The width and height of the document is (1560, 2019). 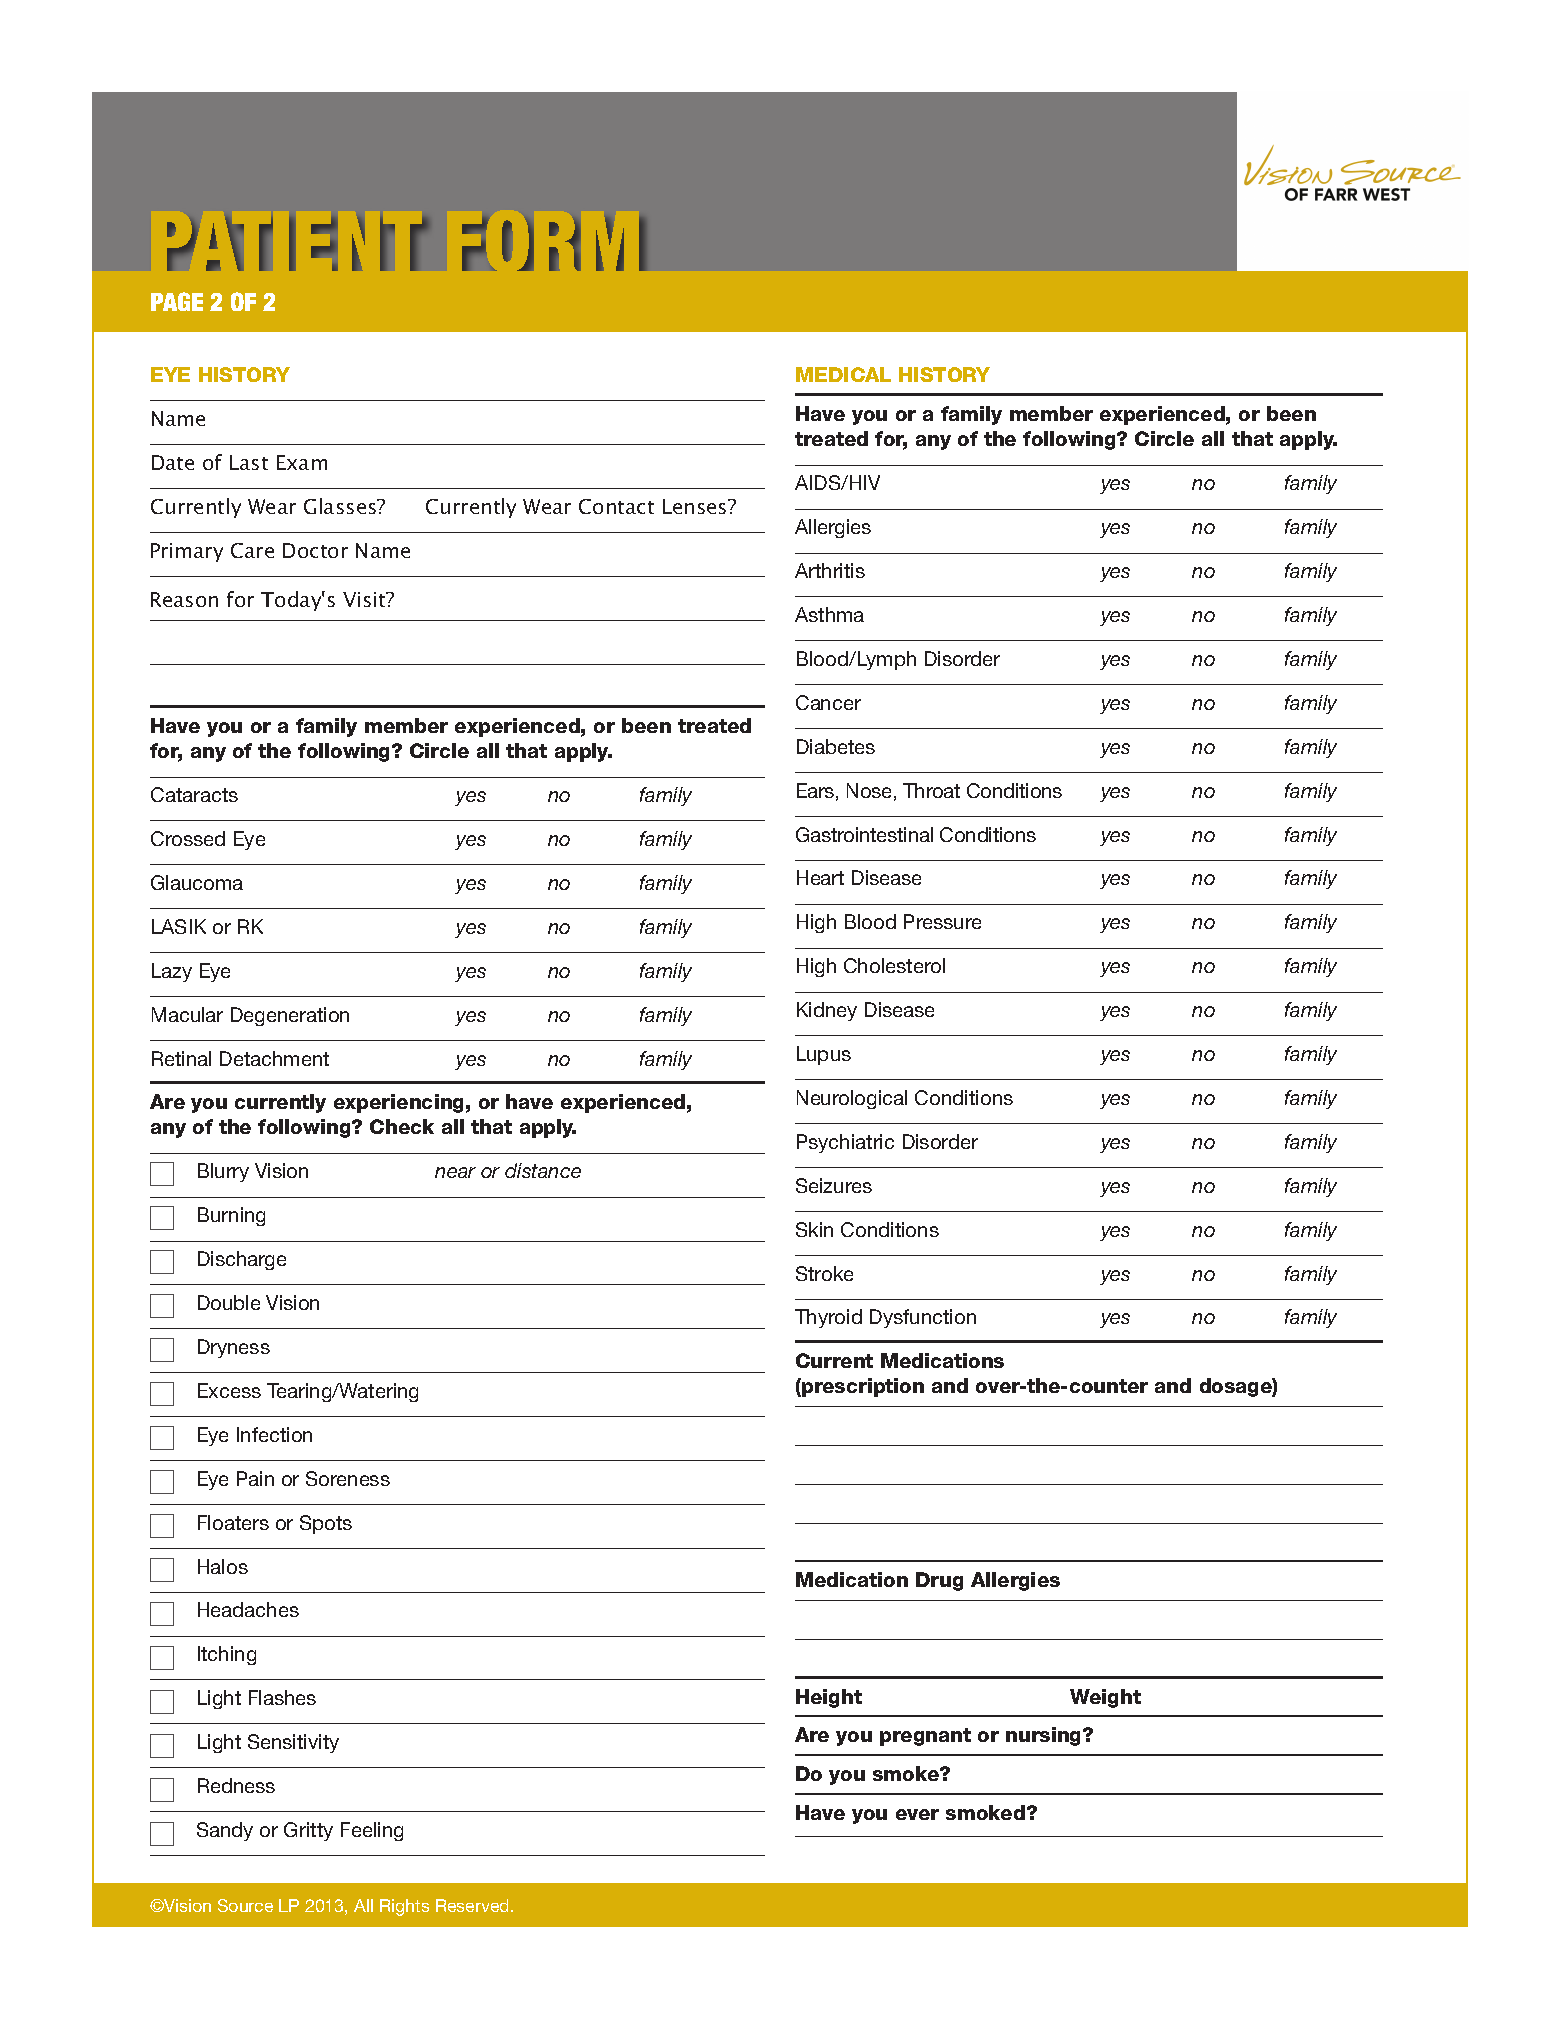 I want to click on Dysfunction, so click(x=923, y=1318).
